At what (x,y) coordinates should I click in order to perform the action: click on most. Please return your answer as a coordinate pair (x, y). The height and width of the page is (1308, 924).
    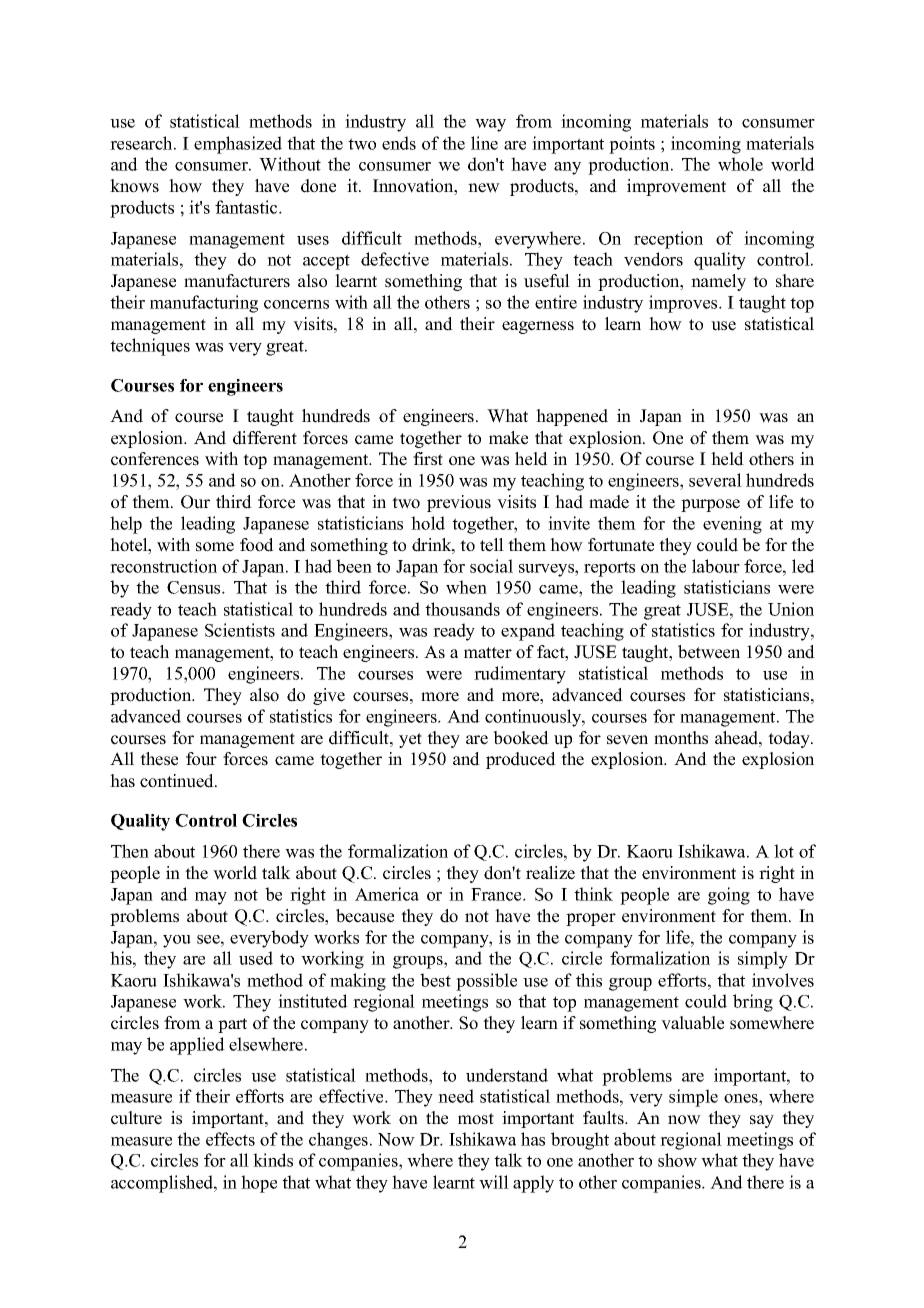
    Looking at the image, I should click on (476, 1119).
